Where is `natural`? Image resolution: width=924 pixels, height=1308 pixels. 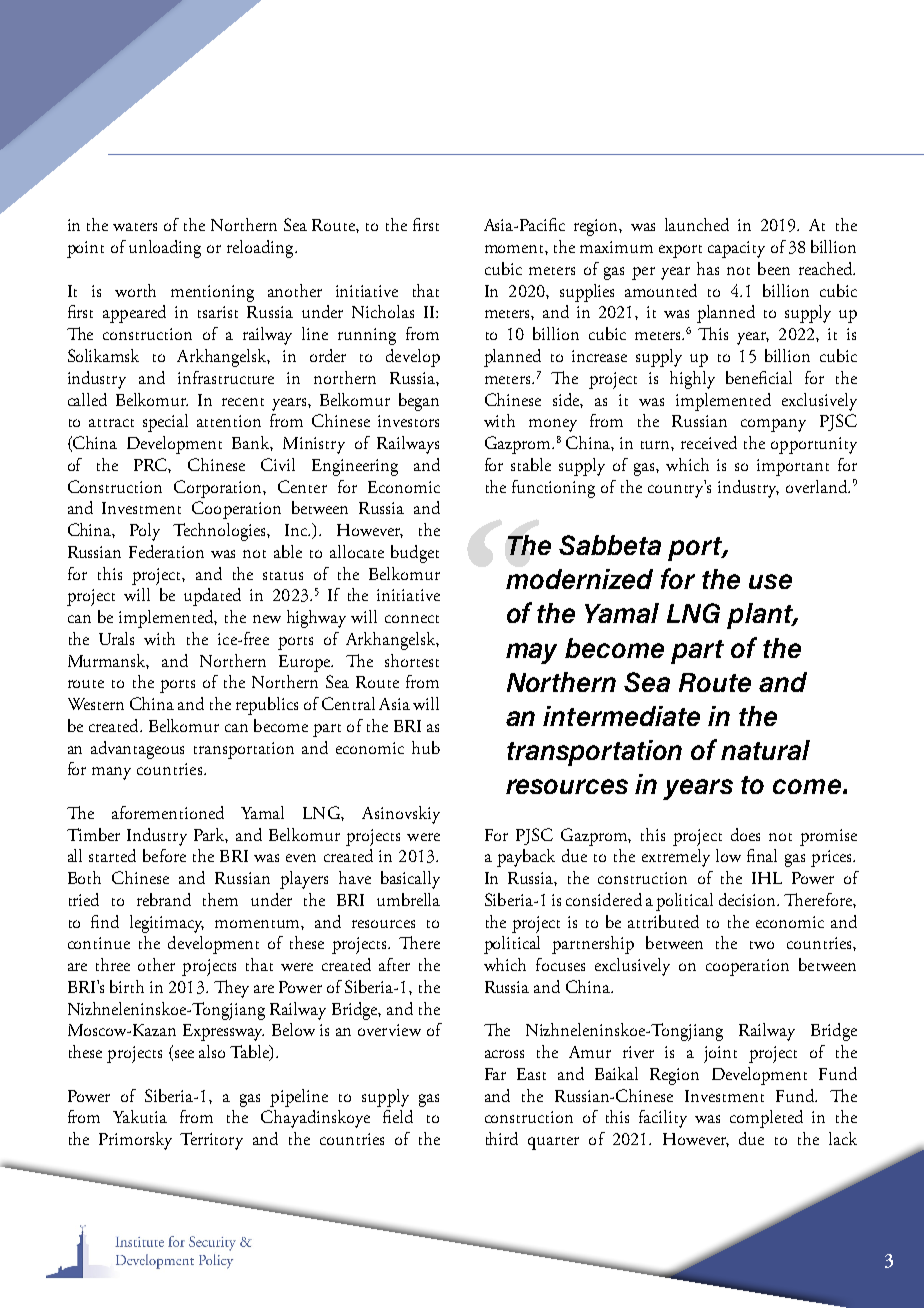 natural is located at coordinates (765, 750).
